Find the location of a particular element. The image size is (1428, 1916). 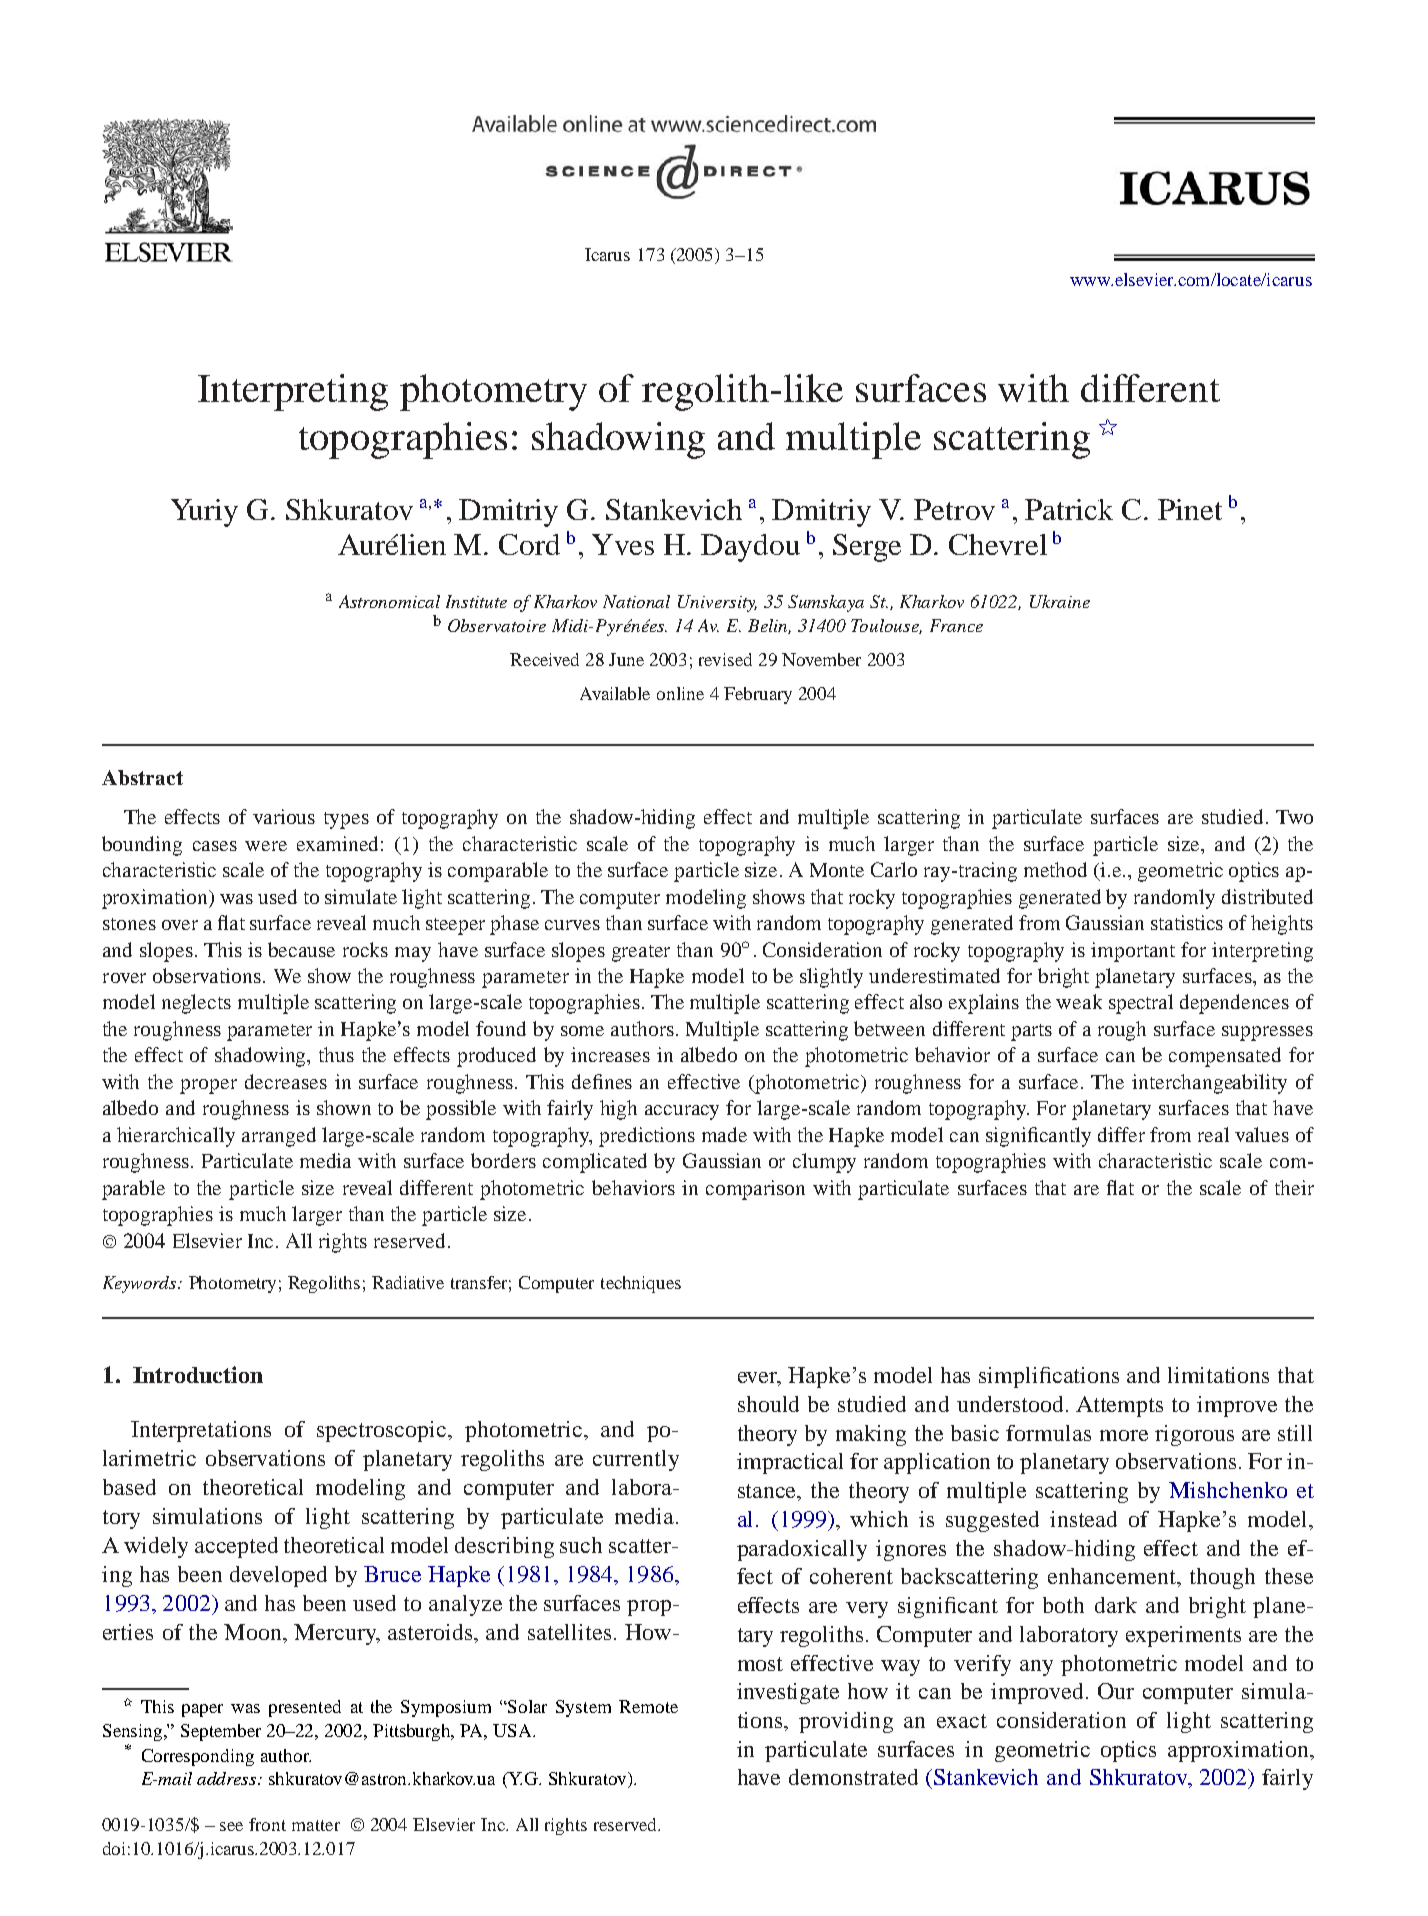

Patrick is located at coordinates (1069, 509).
